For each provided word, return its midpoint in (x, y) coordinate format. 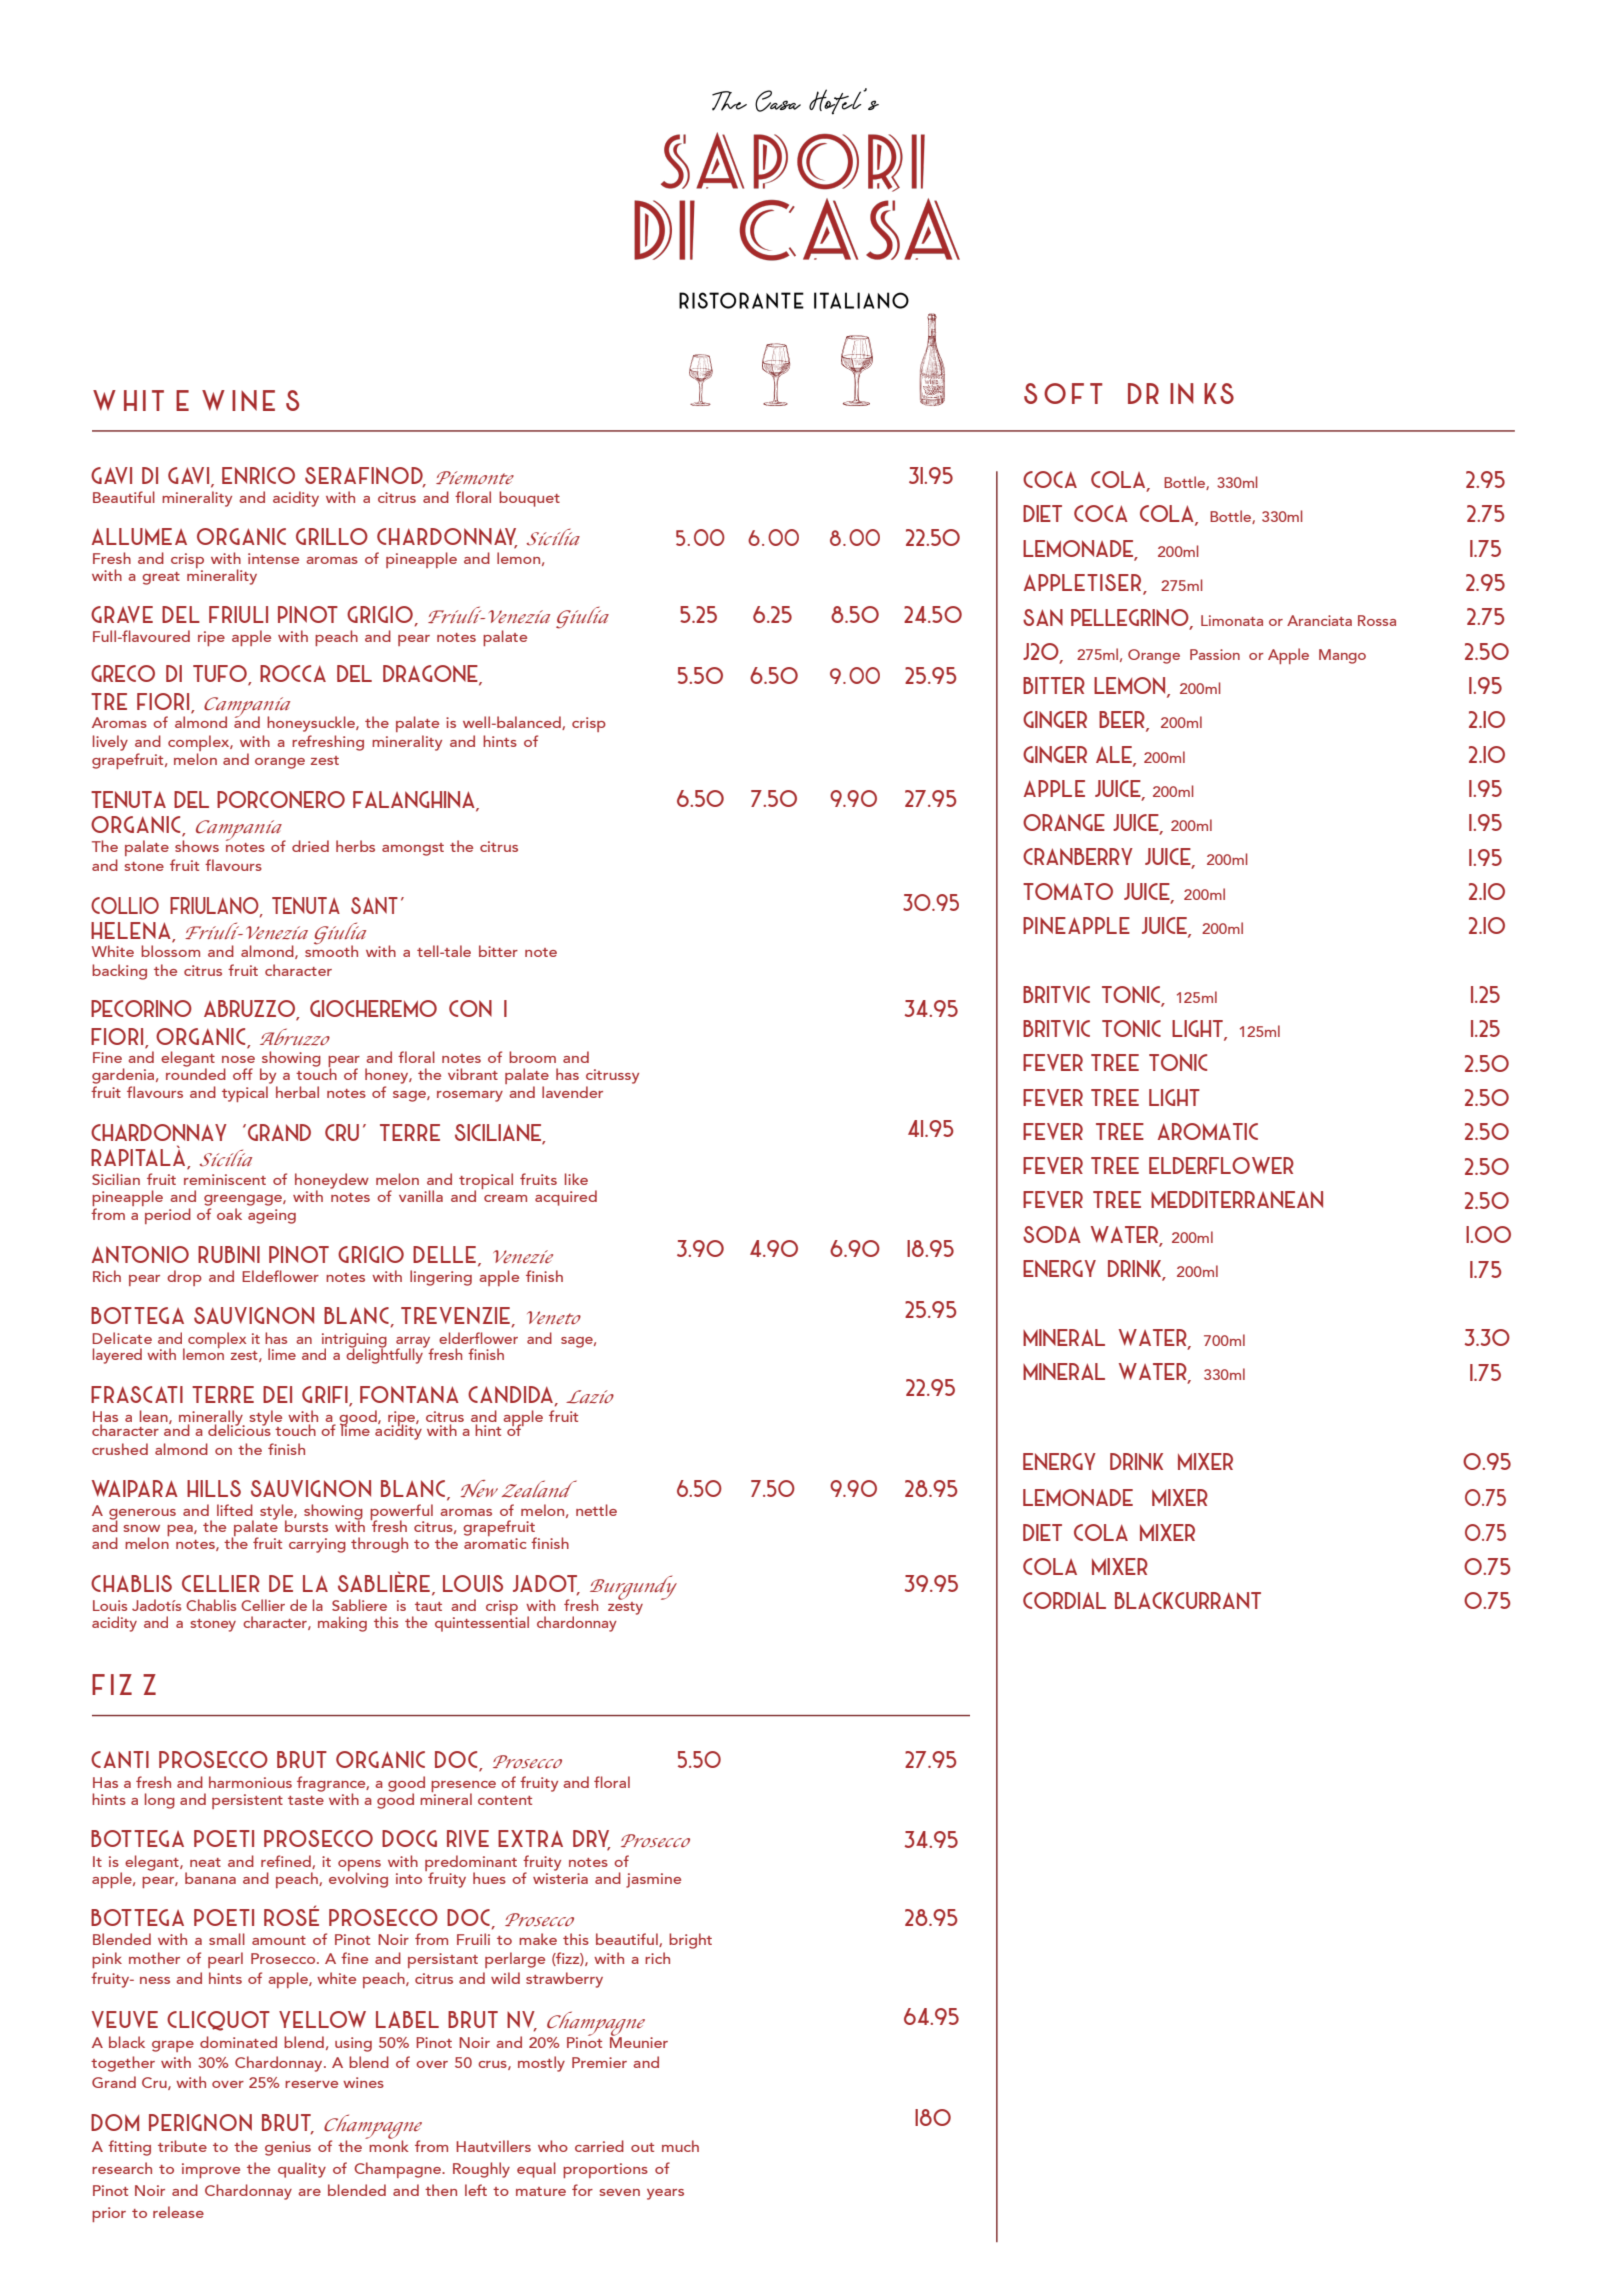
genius (288, 2148)
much (680, 2146)
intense (273, 558)
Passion (1215, 654)
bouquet (529, 499)
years (665, 2194)
